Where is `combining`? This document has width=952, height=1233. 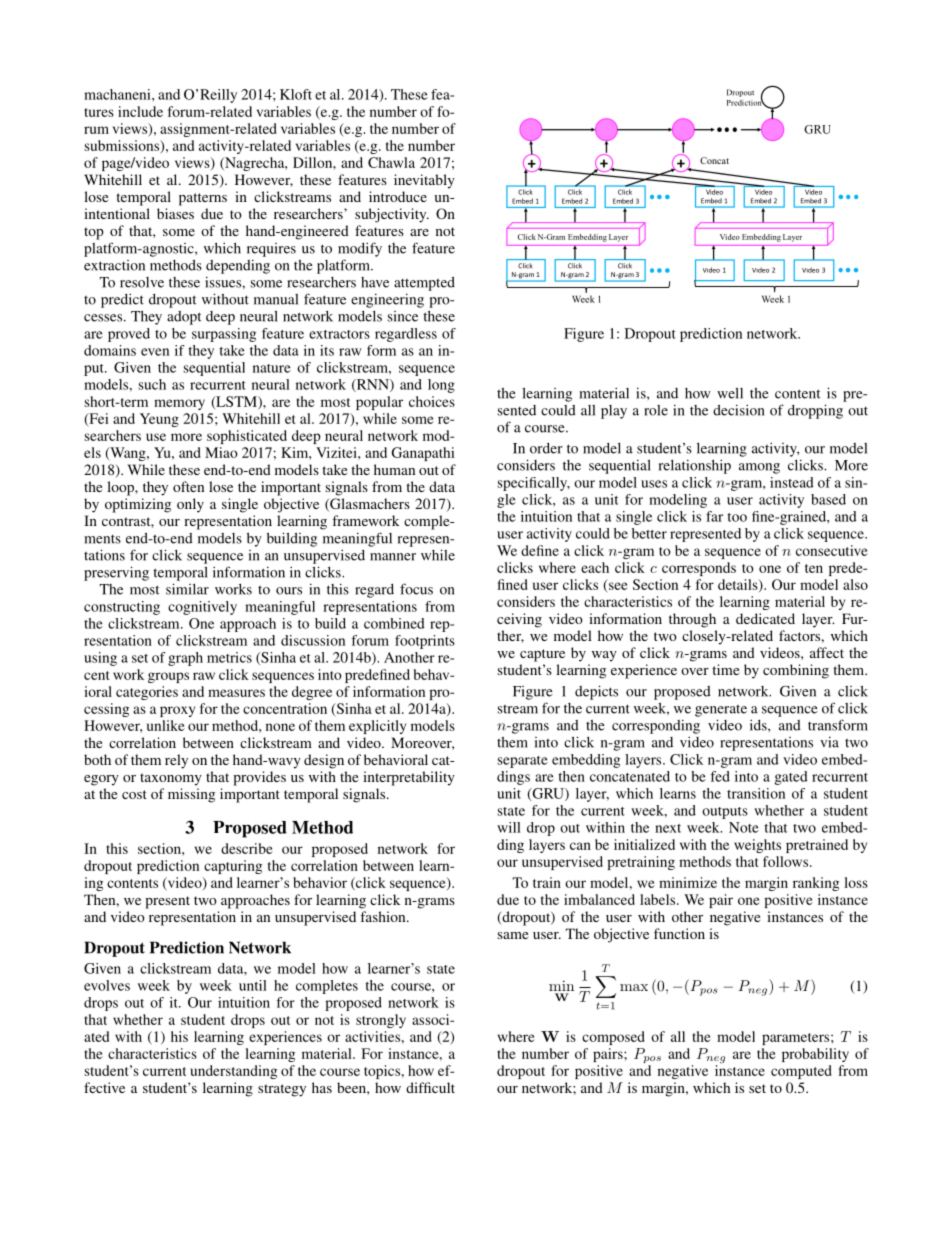 combining is located at coordinates (796, 671).
